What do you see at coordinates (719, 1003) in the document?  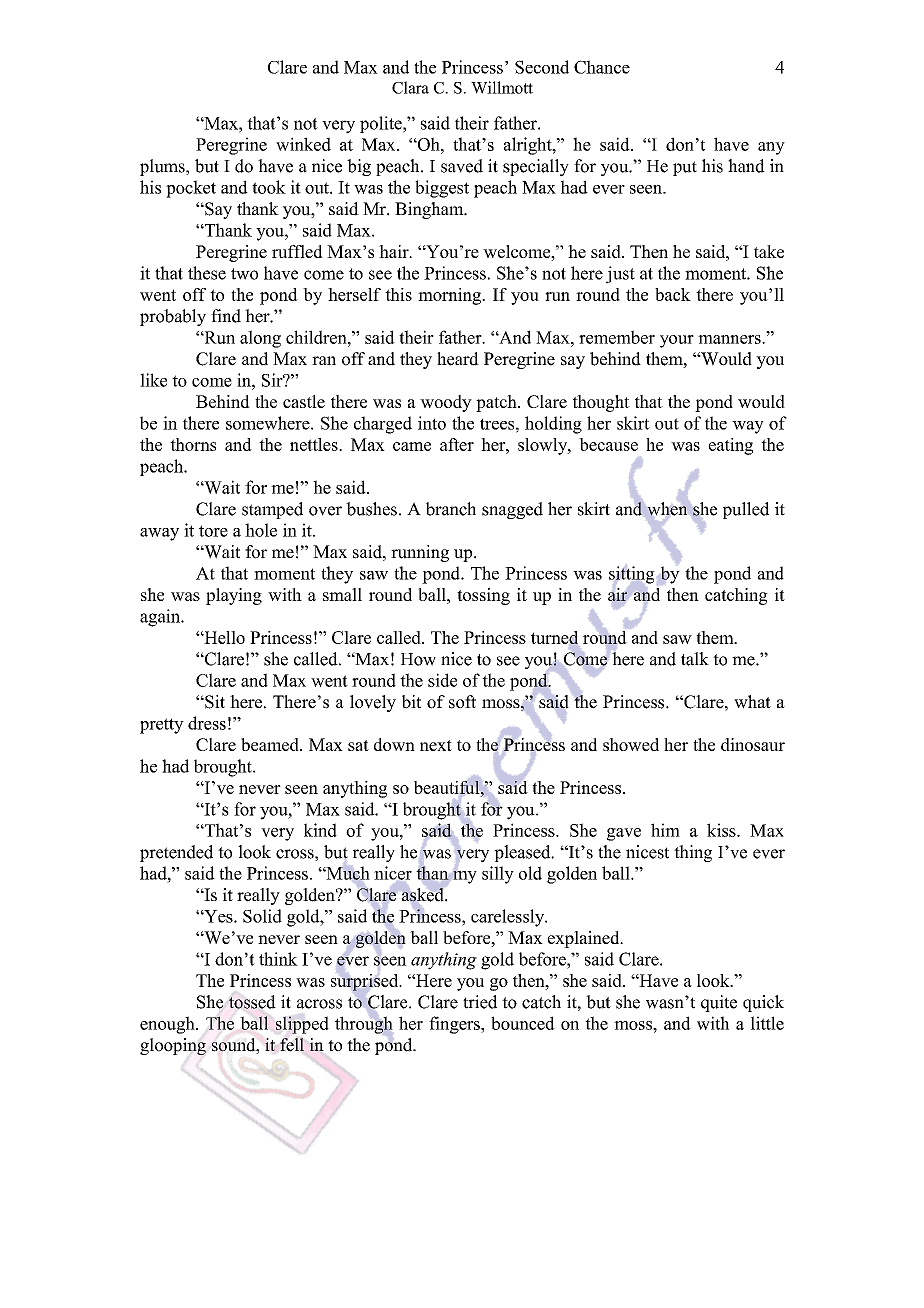 I see `quite` at bounding box center [719, 1003].
